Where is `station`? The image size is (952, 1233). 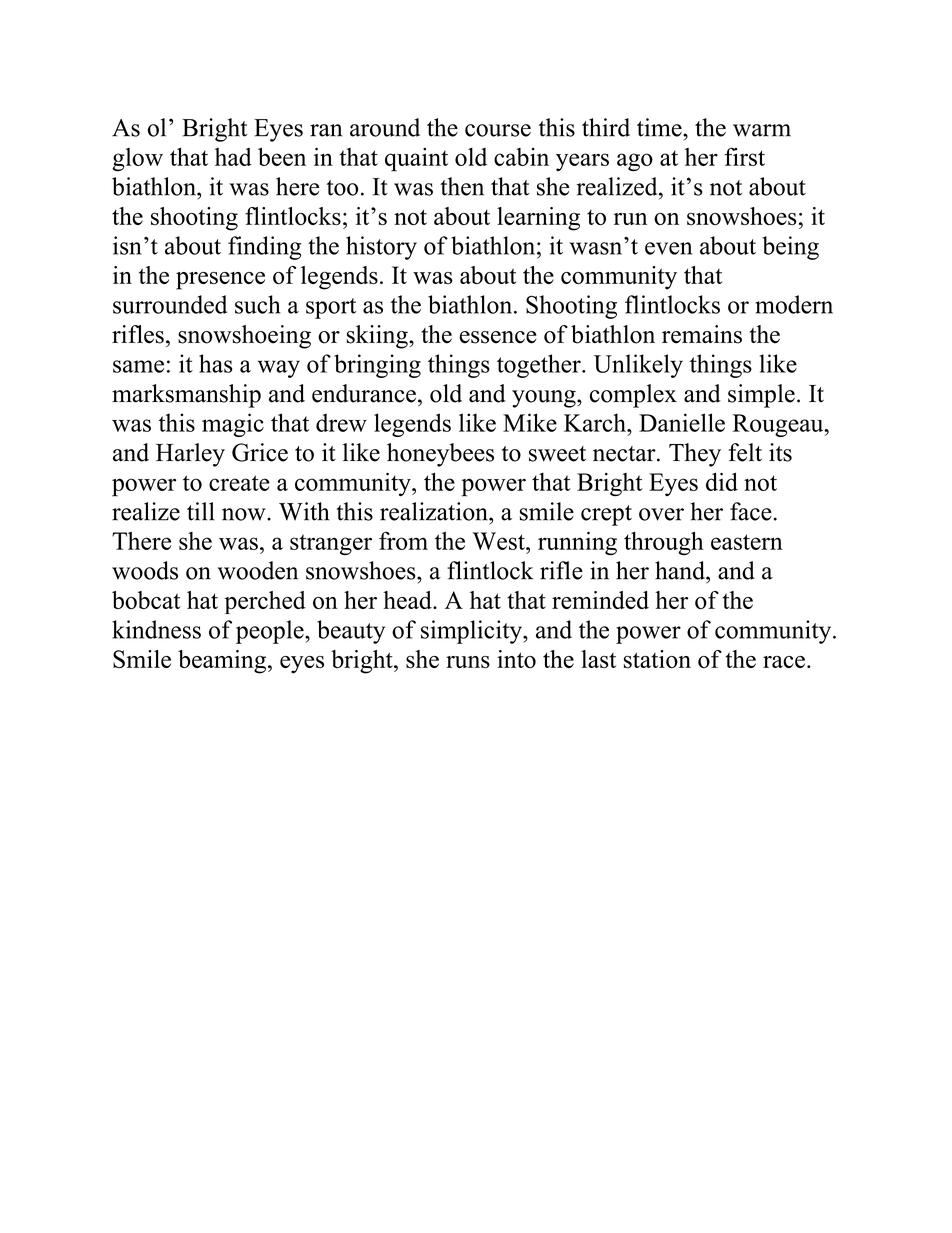
station is located at coordinates (657, 659).
